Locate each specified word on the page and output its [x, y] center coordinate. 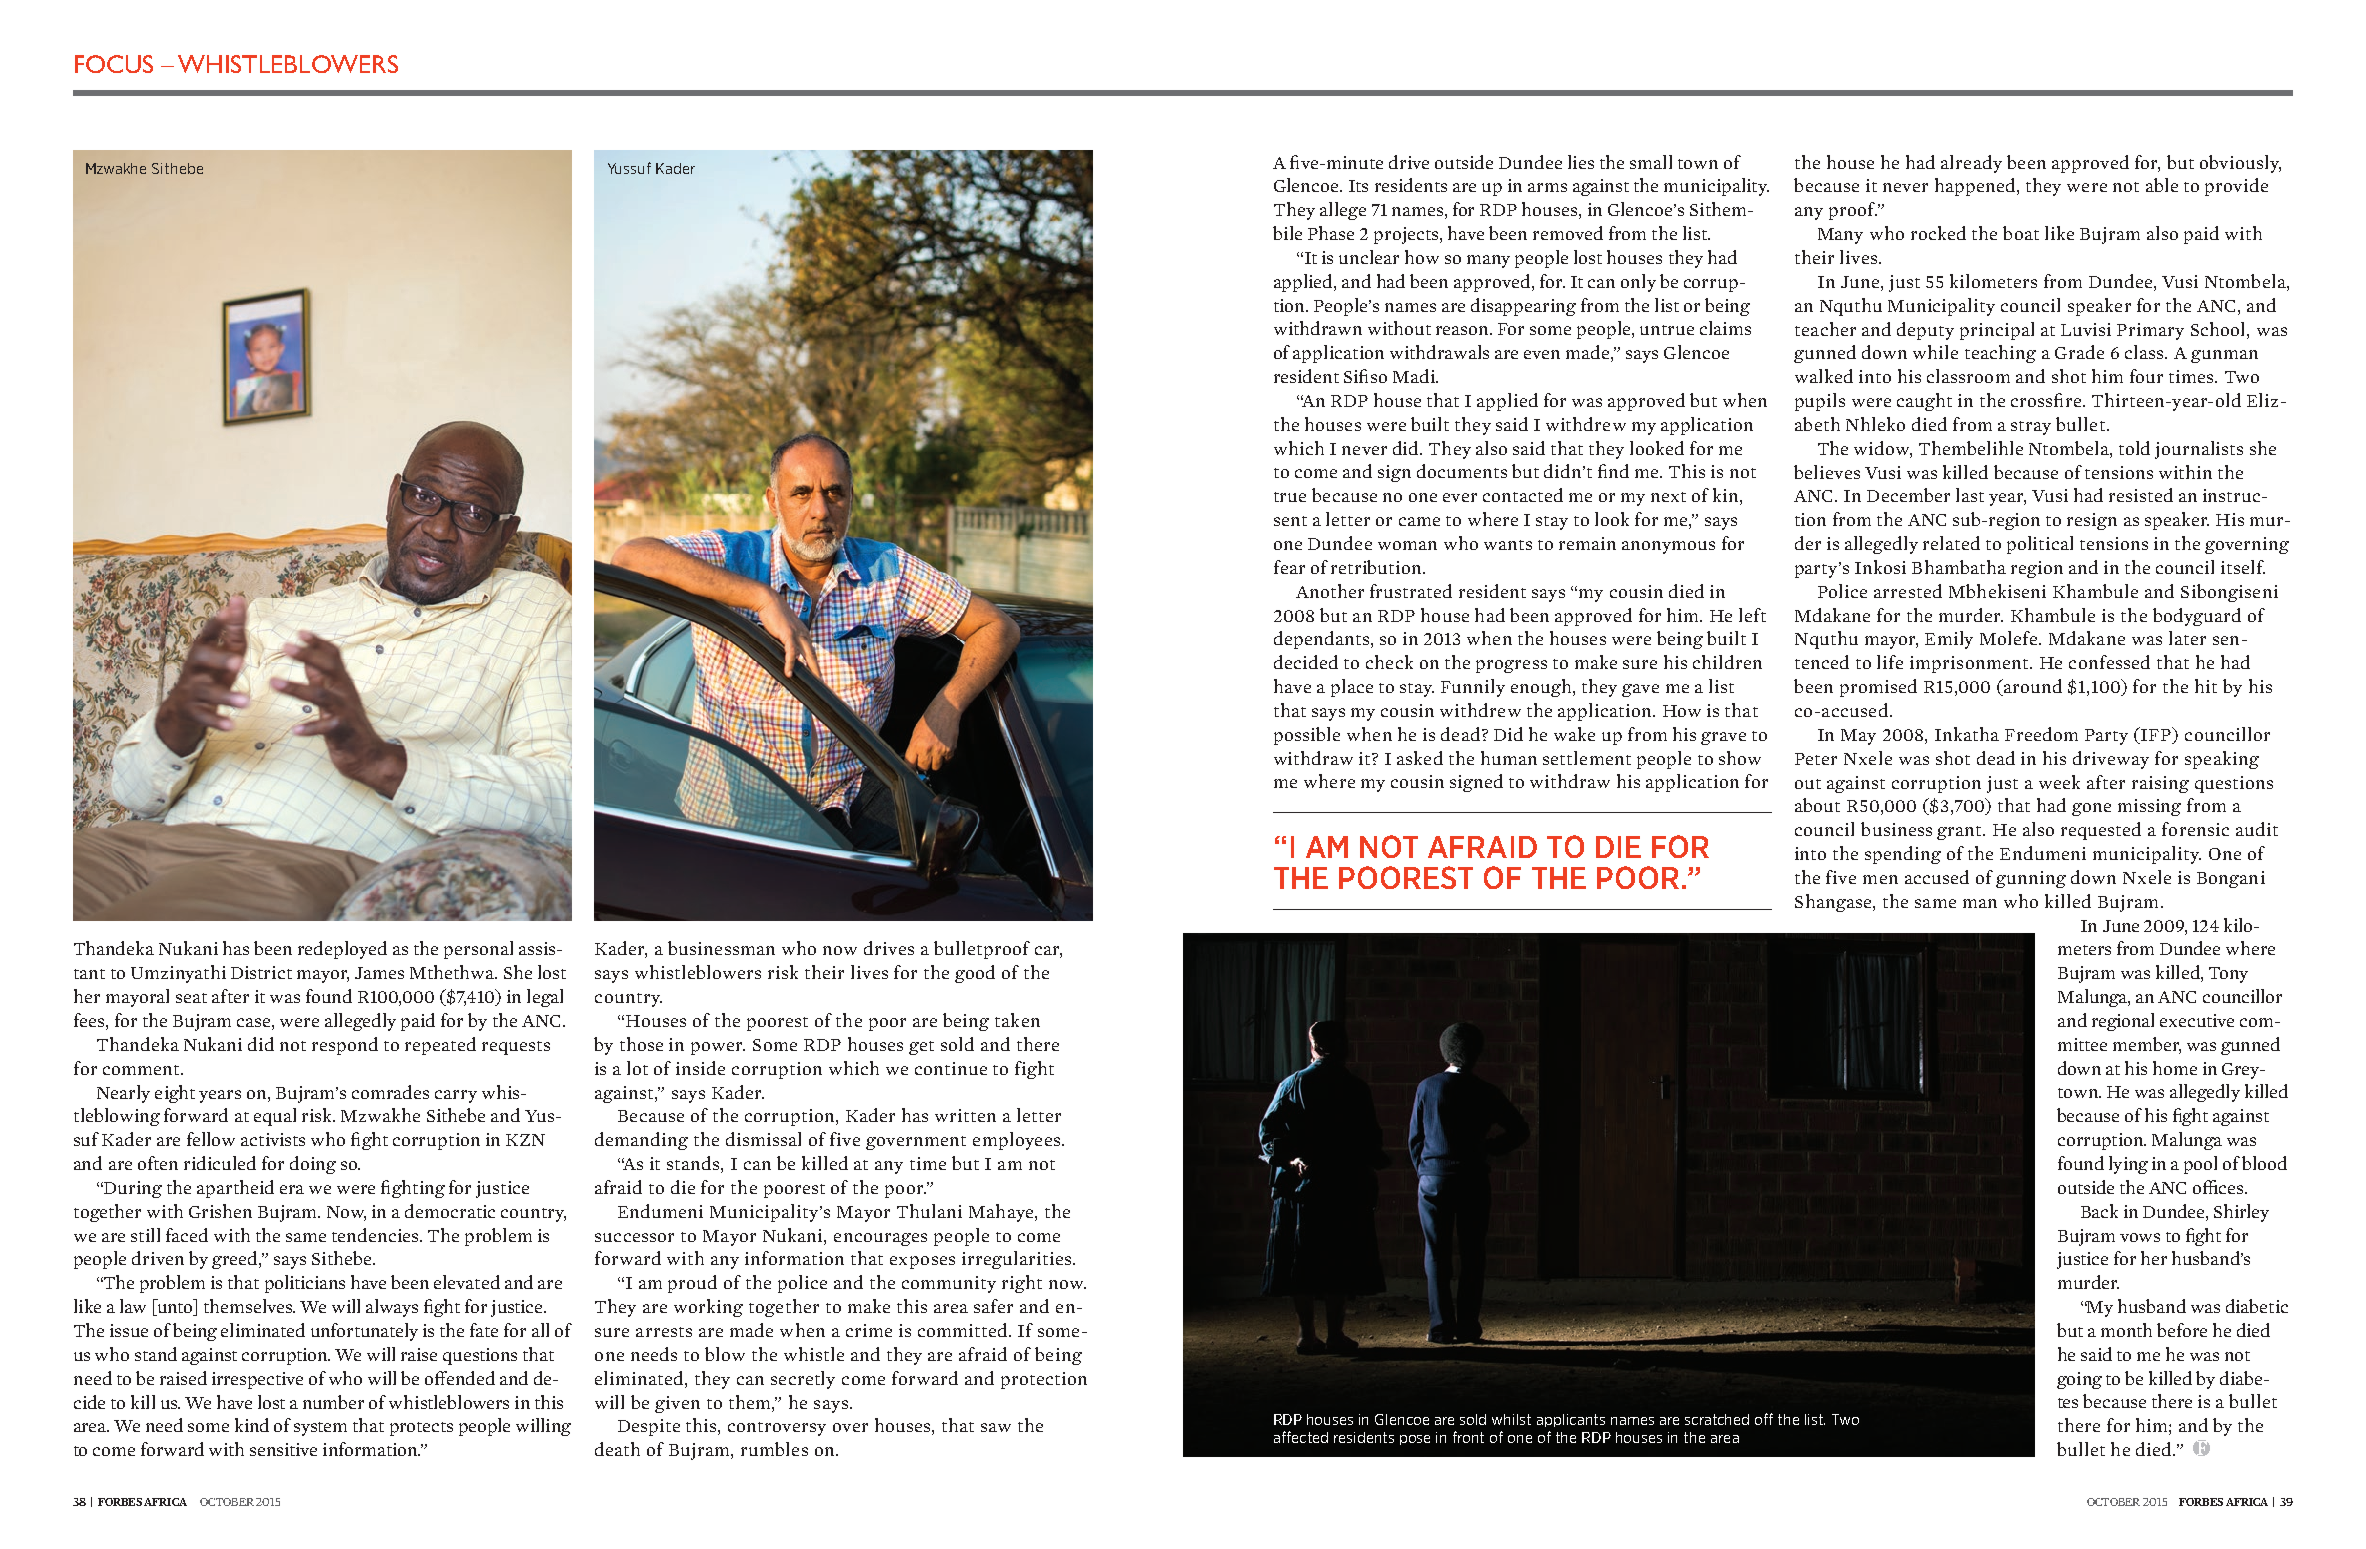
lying [2128, 1165]
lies [1581, 162]
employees [1018, 1141]
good [975, 974]
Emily [1949, 640]
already [1971, 164]
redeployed [342, 950]
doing [313, 1165]
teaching [2000, 354]
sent [1290, 521]
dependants [1323, 640]
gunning [2031, 879]
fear [1289, 567]
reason [1464, 330]
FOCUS [114, 64]
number [333, 1402]
